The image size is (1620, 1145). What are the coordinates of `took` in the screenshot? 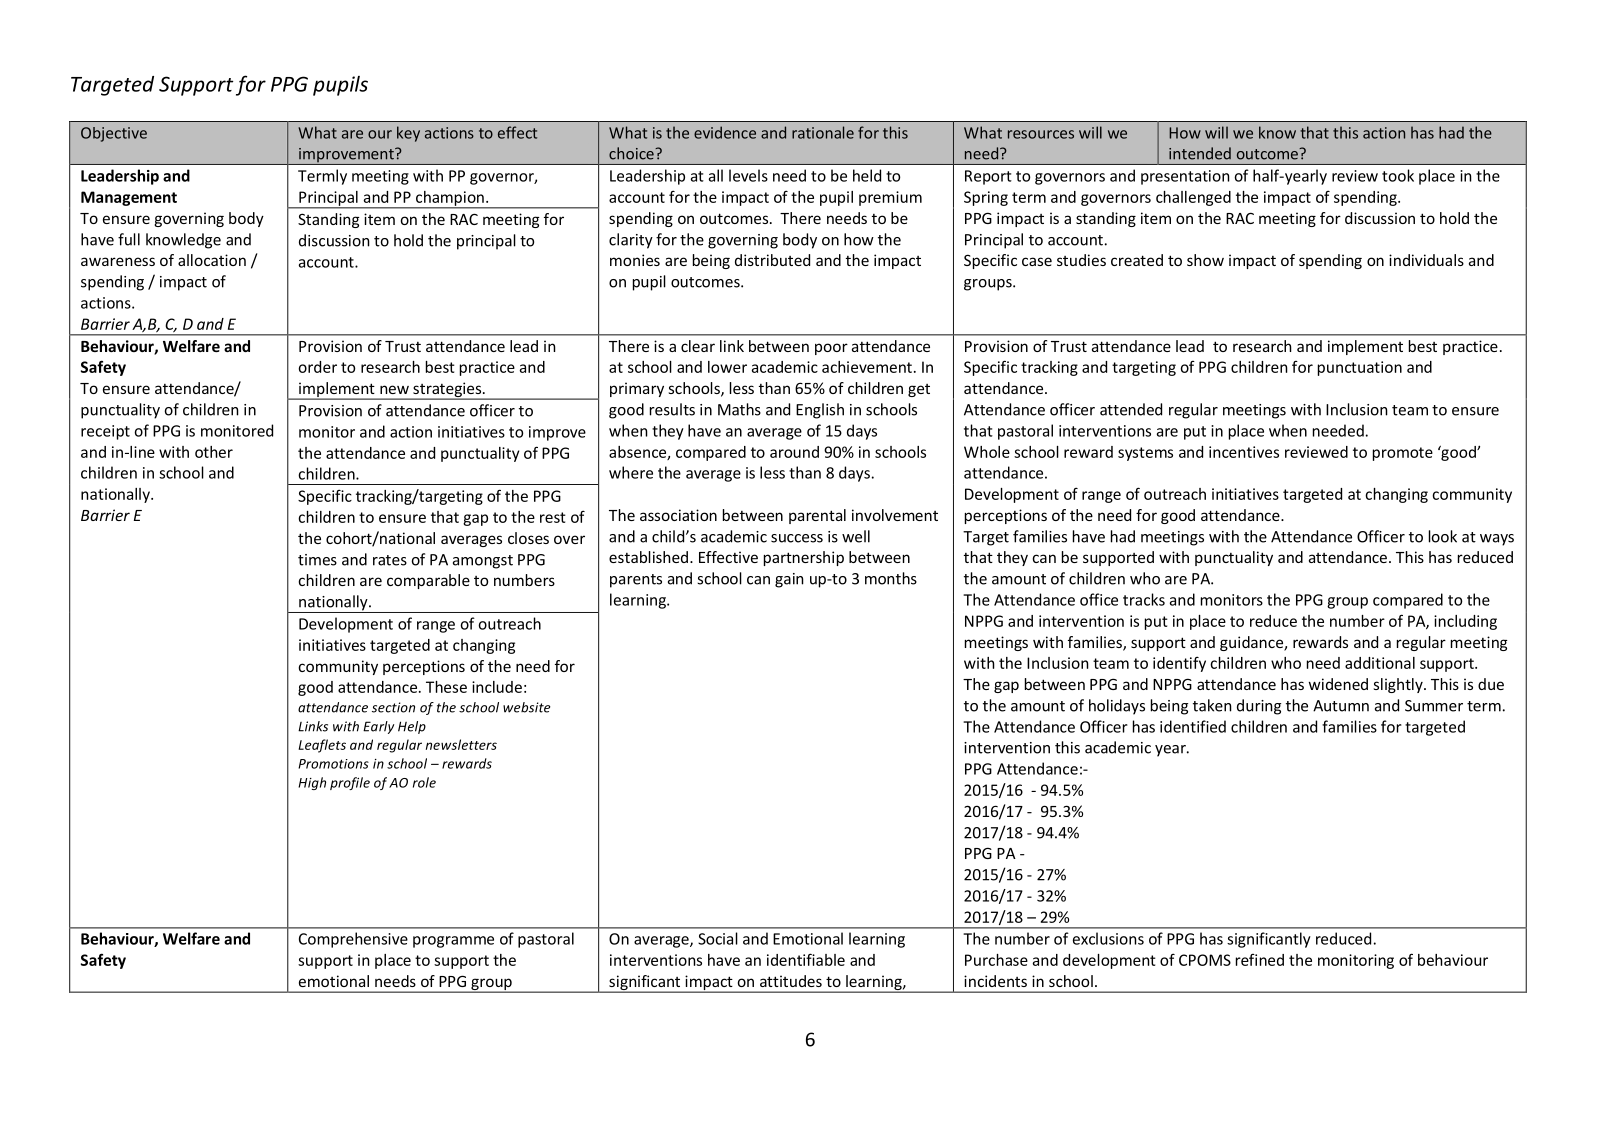 It's located at (1398, 175).
